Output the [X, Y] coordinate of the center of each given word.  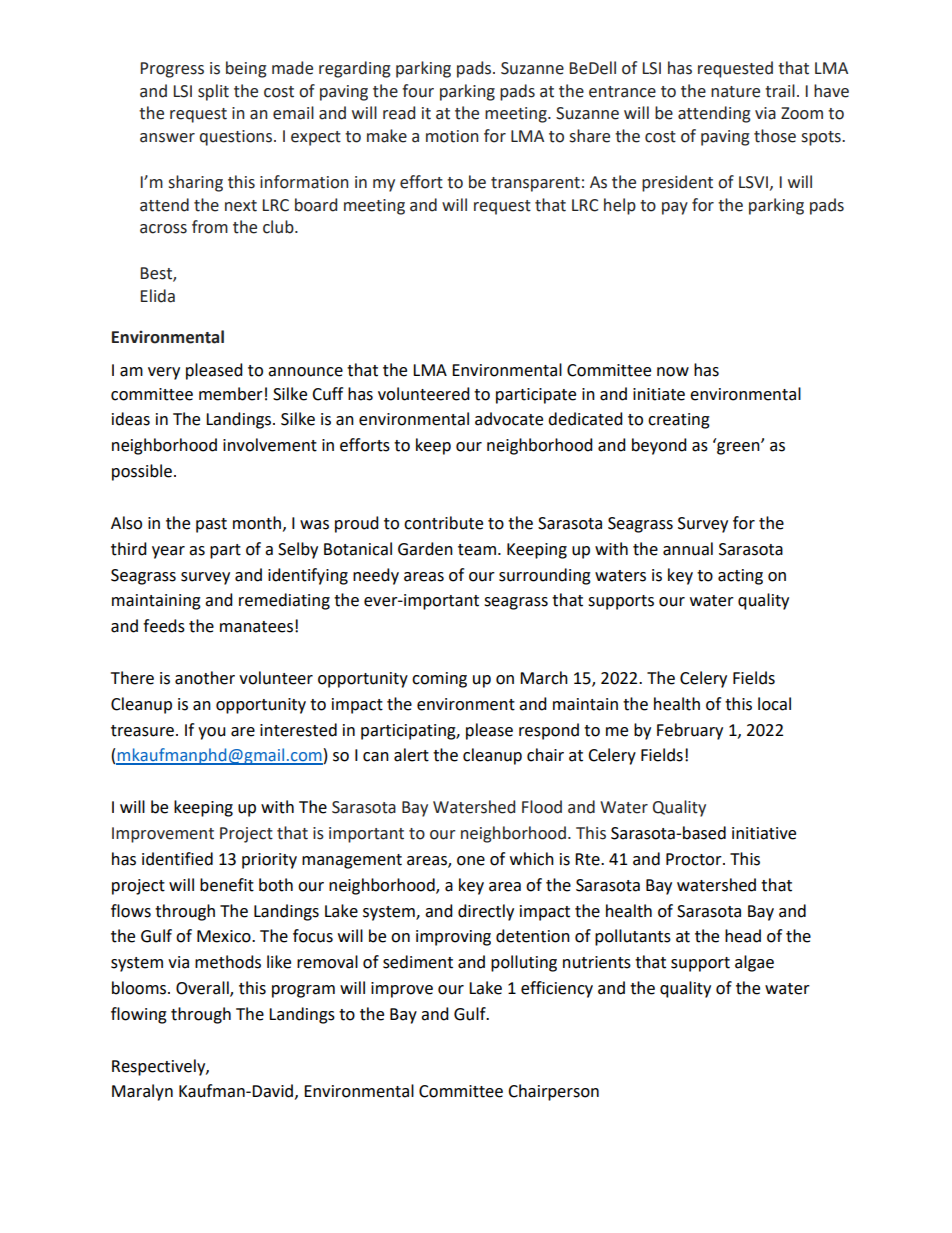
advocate [509, 419]
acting [740, 577]
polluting [524, 963]
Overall [203, 989]
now [673, 372]
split [213, 92]
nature [735, 92]
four [418, 91]
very [164, 373]
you [212, 733]
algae [754, 963]
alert [411, 755]
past [211, 525]
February [690, 731]
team [477, 550]
